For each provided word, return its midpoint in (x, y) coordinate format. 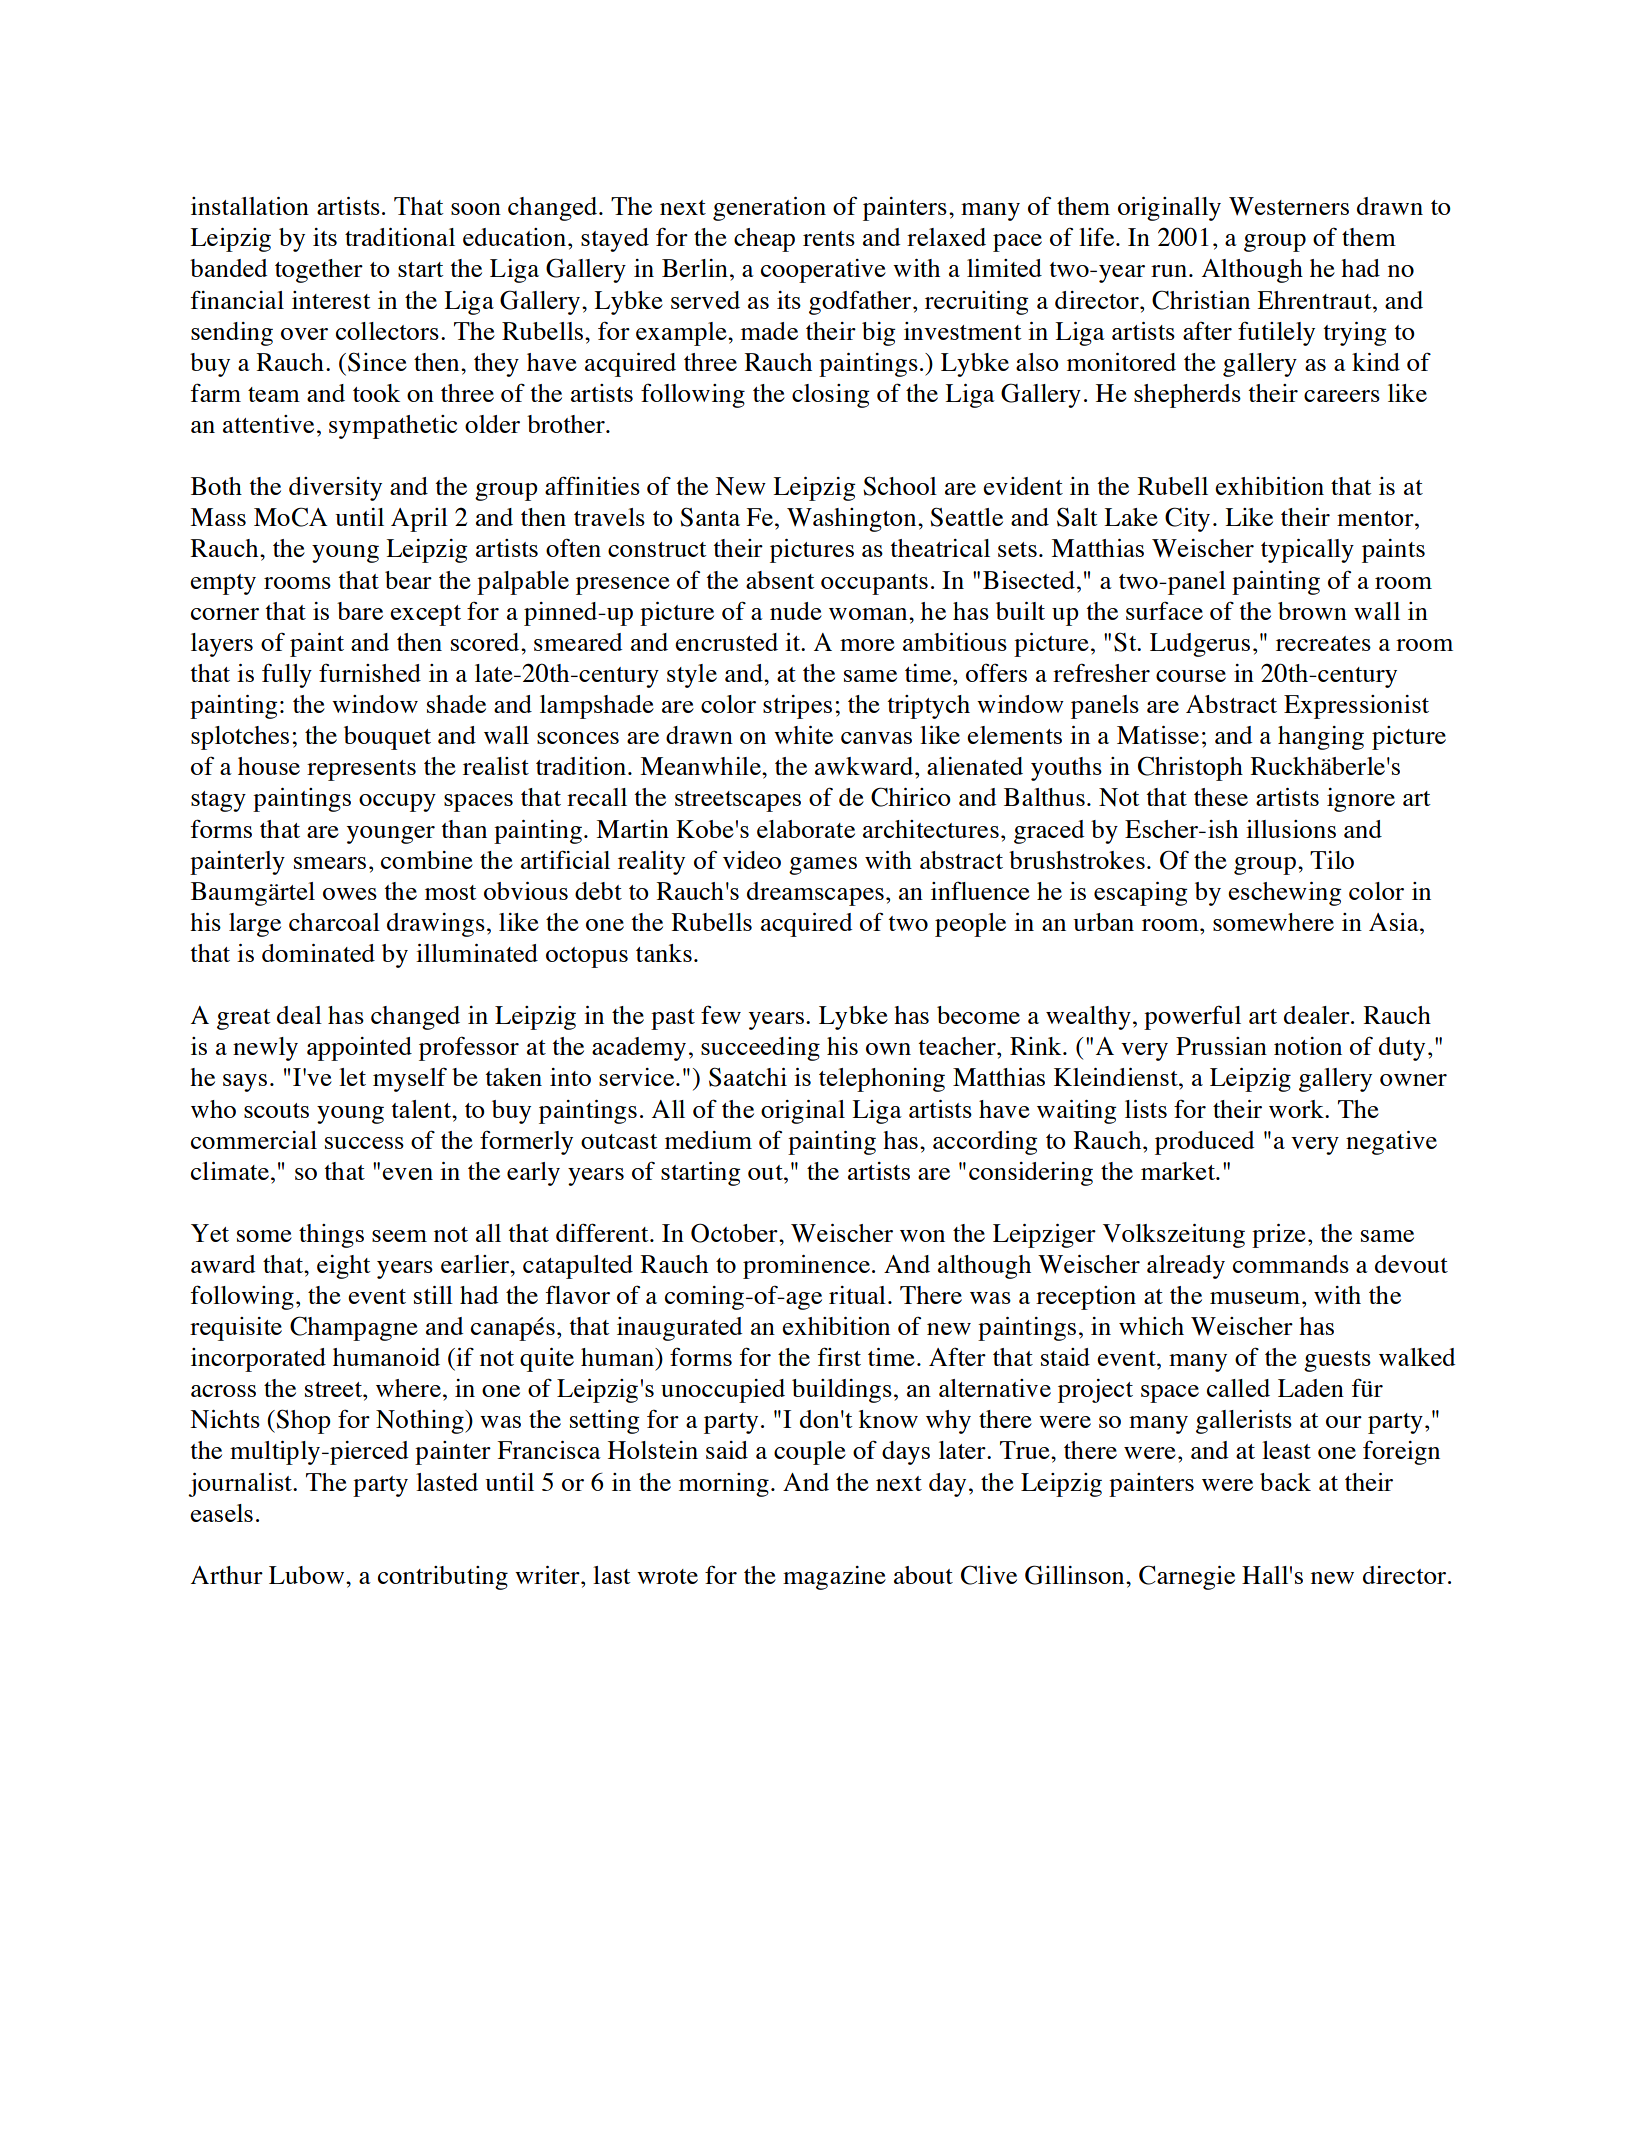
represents (361, 770)
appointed (359, 1049)
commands (1291, 1264)
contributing (443, 1578)
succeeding (760, 1049)
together (319, 271)
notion (1308, 1046)
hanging (1321, 738)
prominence (808, 1267)
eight (344, 1267)
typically (1307, 551)
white (803, 735)
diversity (335, 489)
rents (829, 238)
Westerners (1289, 206)
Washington (853, 520)
